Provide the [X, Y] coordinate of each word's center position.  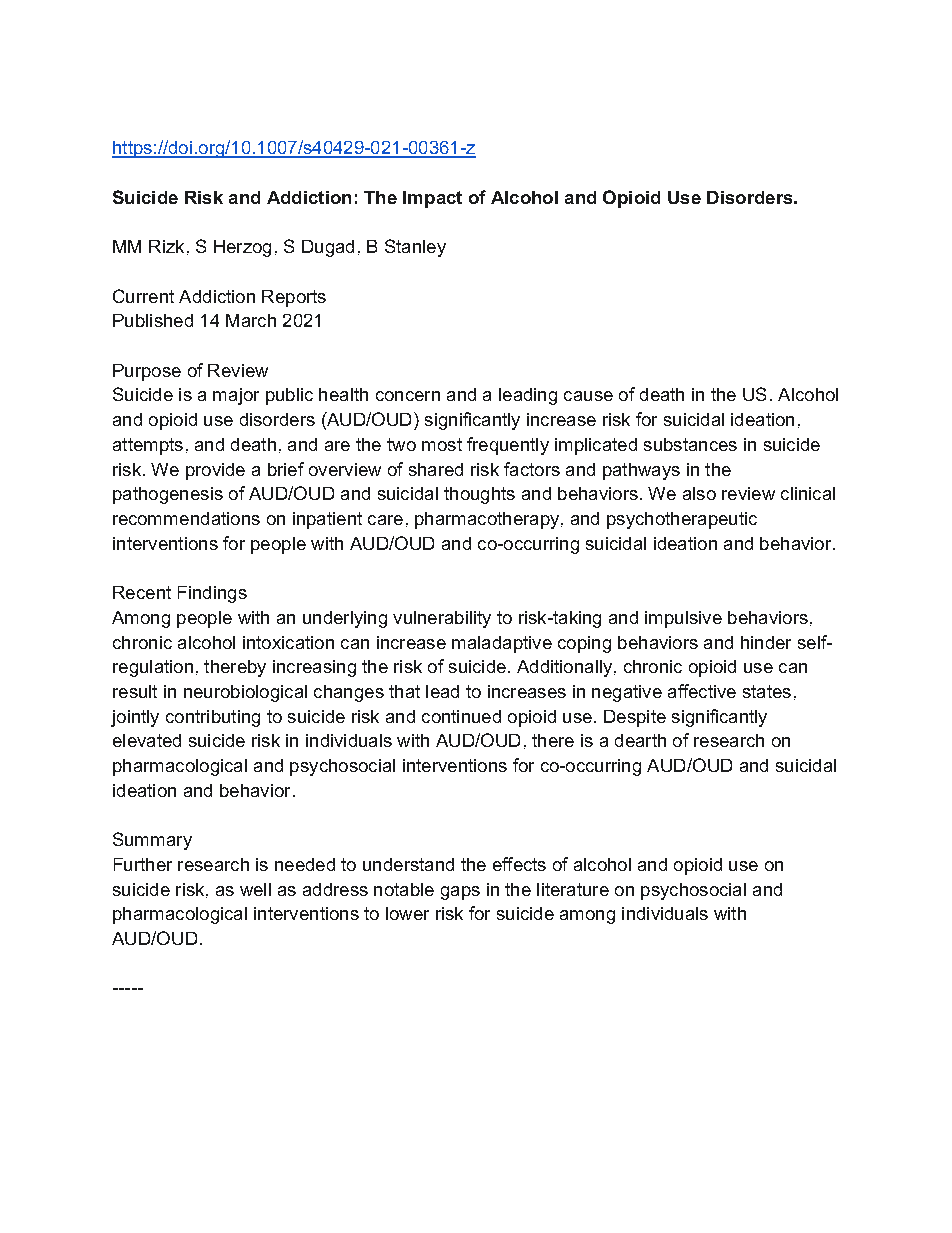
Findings [212, 594]
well [255, 889]
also [699, 493]
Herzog [242, 248]
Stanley [415, 248]
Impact [432, 199]
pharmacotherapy [488, 520]
